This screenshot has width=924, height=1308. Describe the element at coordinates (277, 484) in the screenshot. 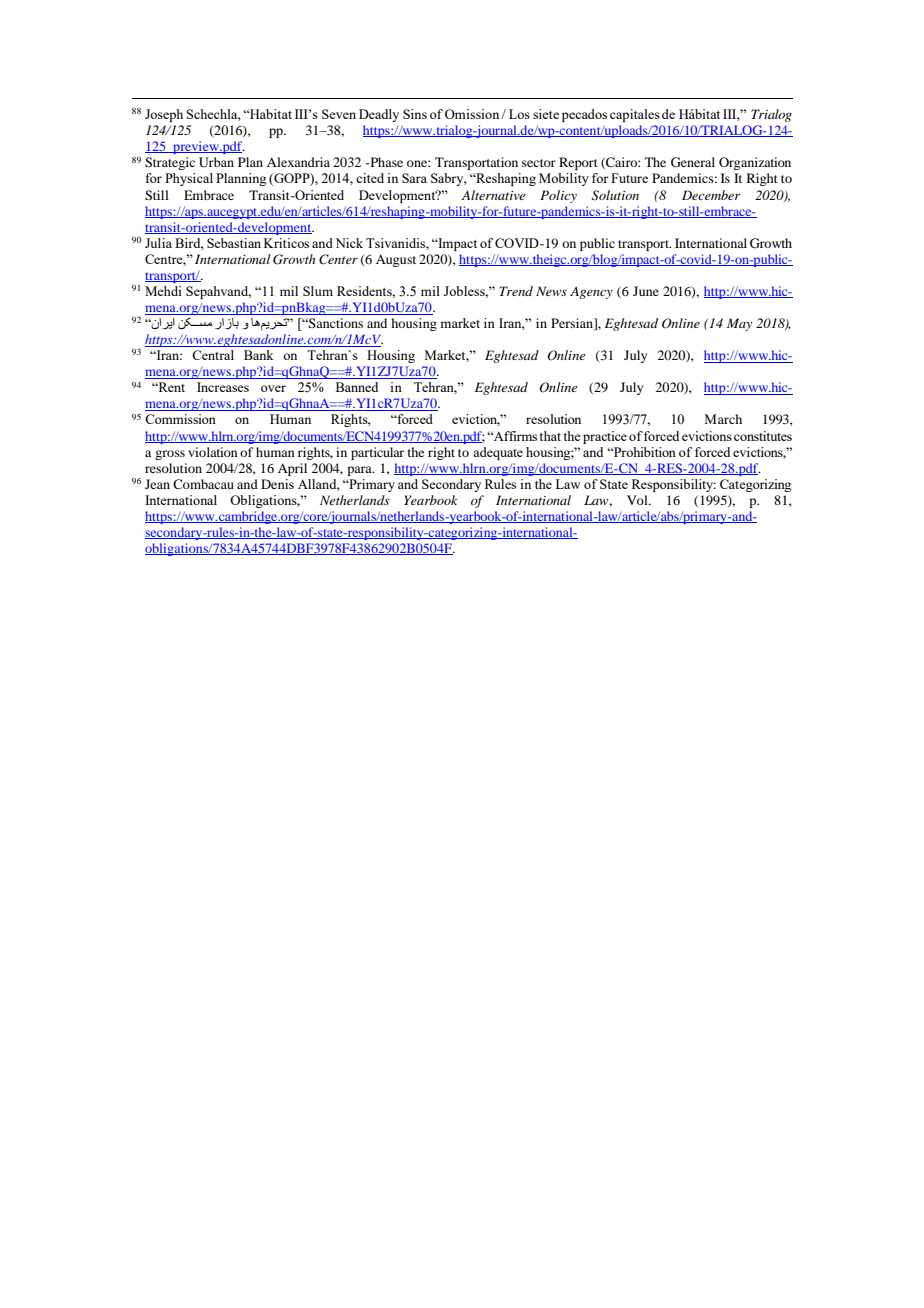

I see `Denis` at that location.
